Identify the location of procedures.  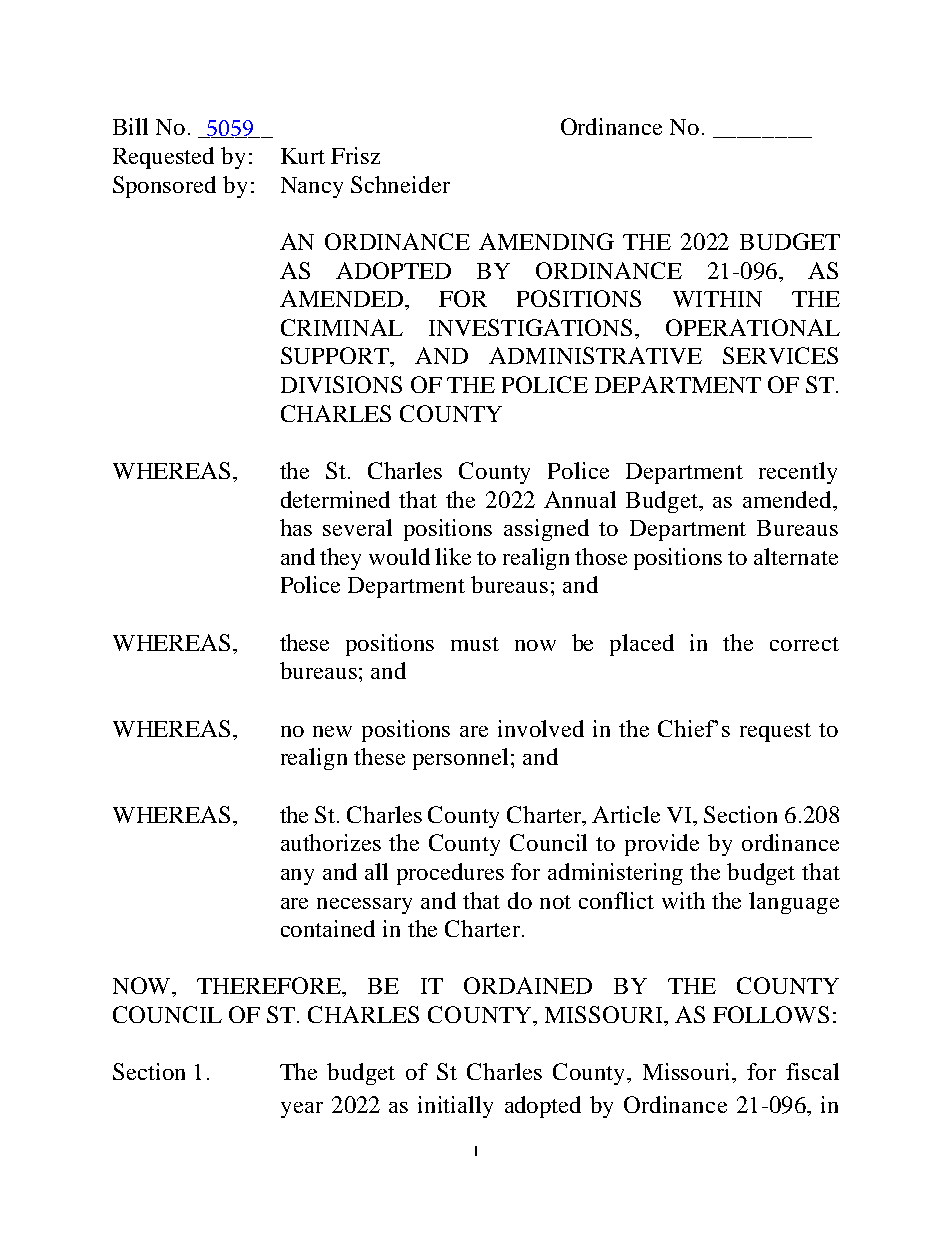
(450, 874).
